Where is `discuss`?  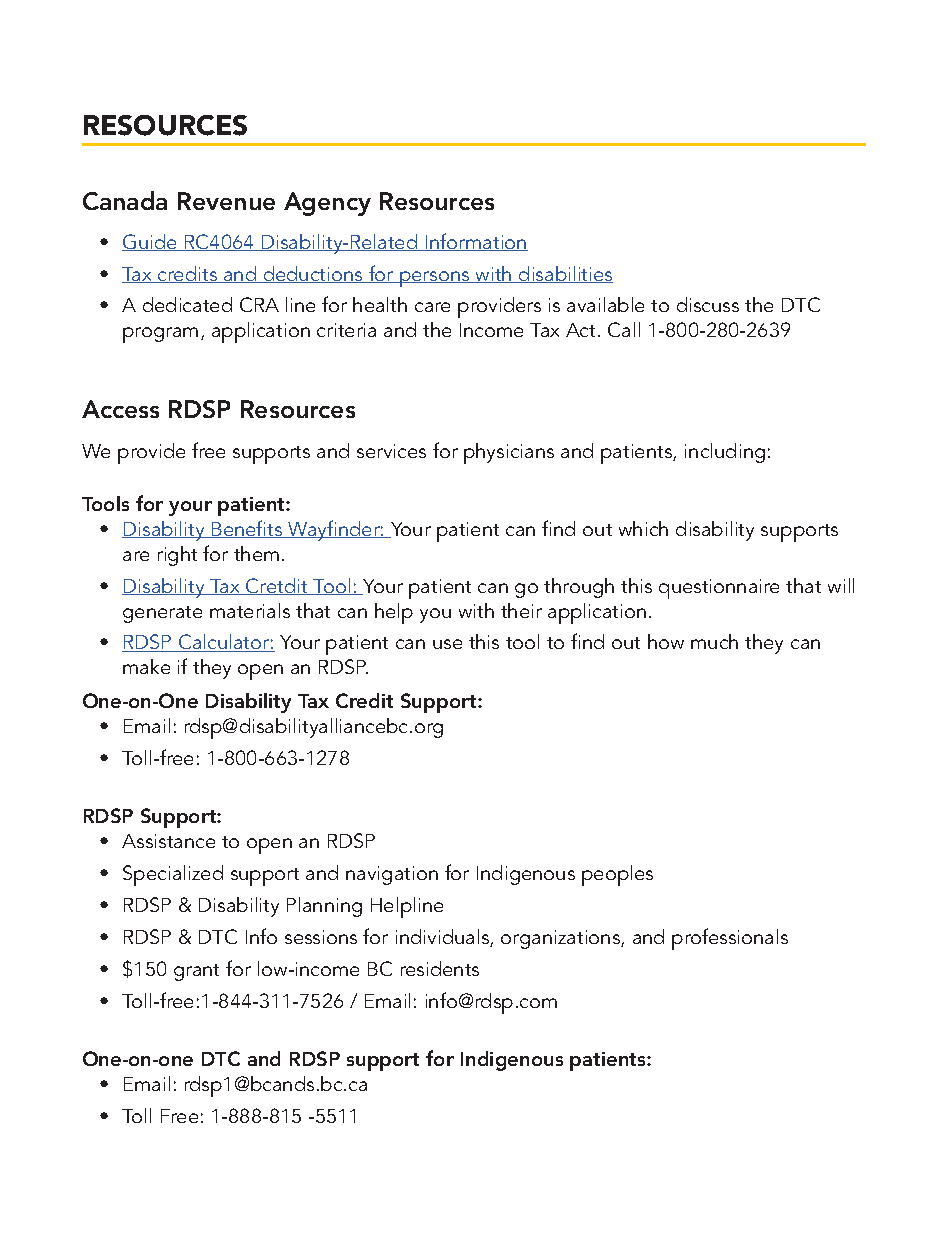 discuss is located at coordinates (708, 304).
